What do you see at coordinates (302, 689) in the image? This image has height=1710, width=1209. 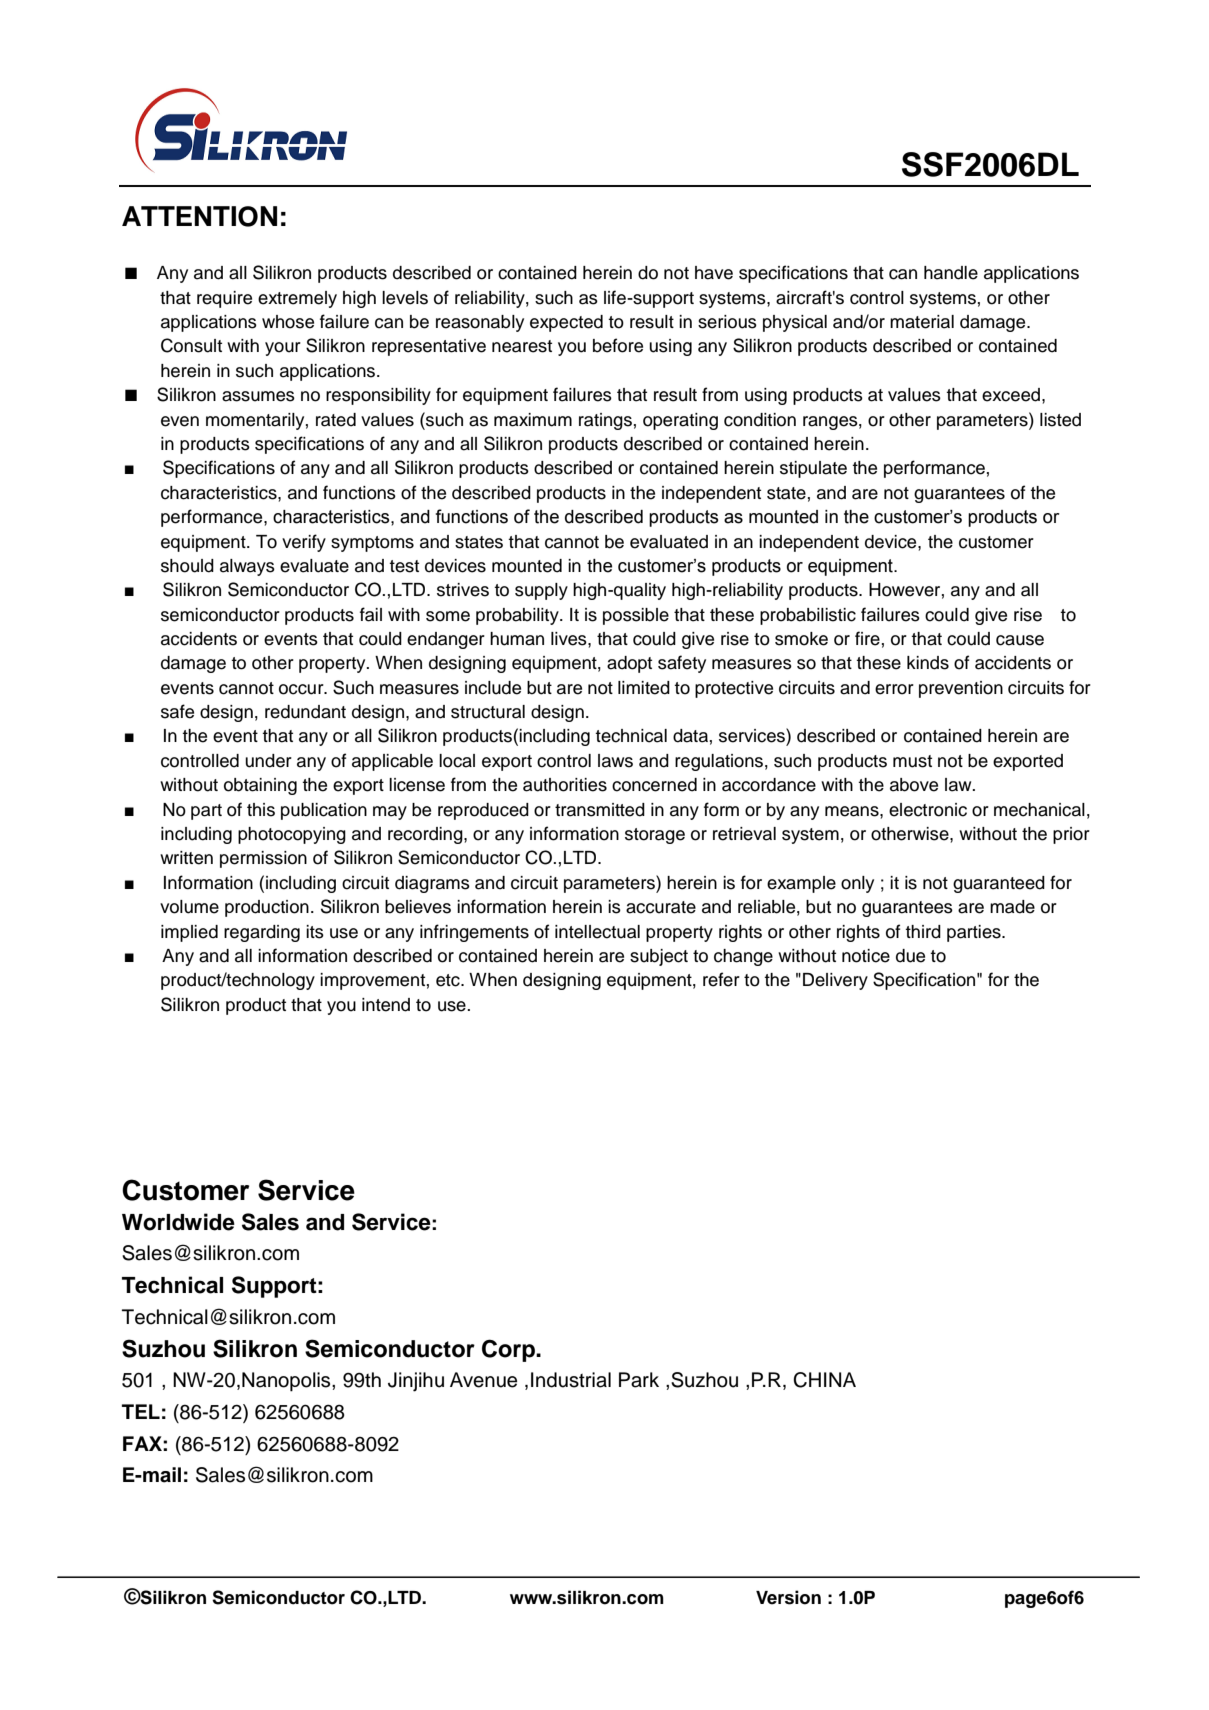 I see `occur` at bounding box center [302, 689].
